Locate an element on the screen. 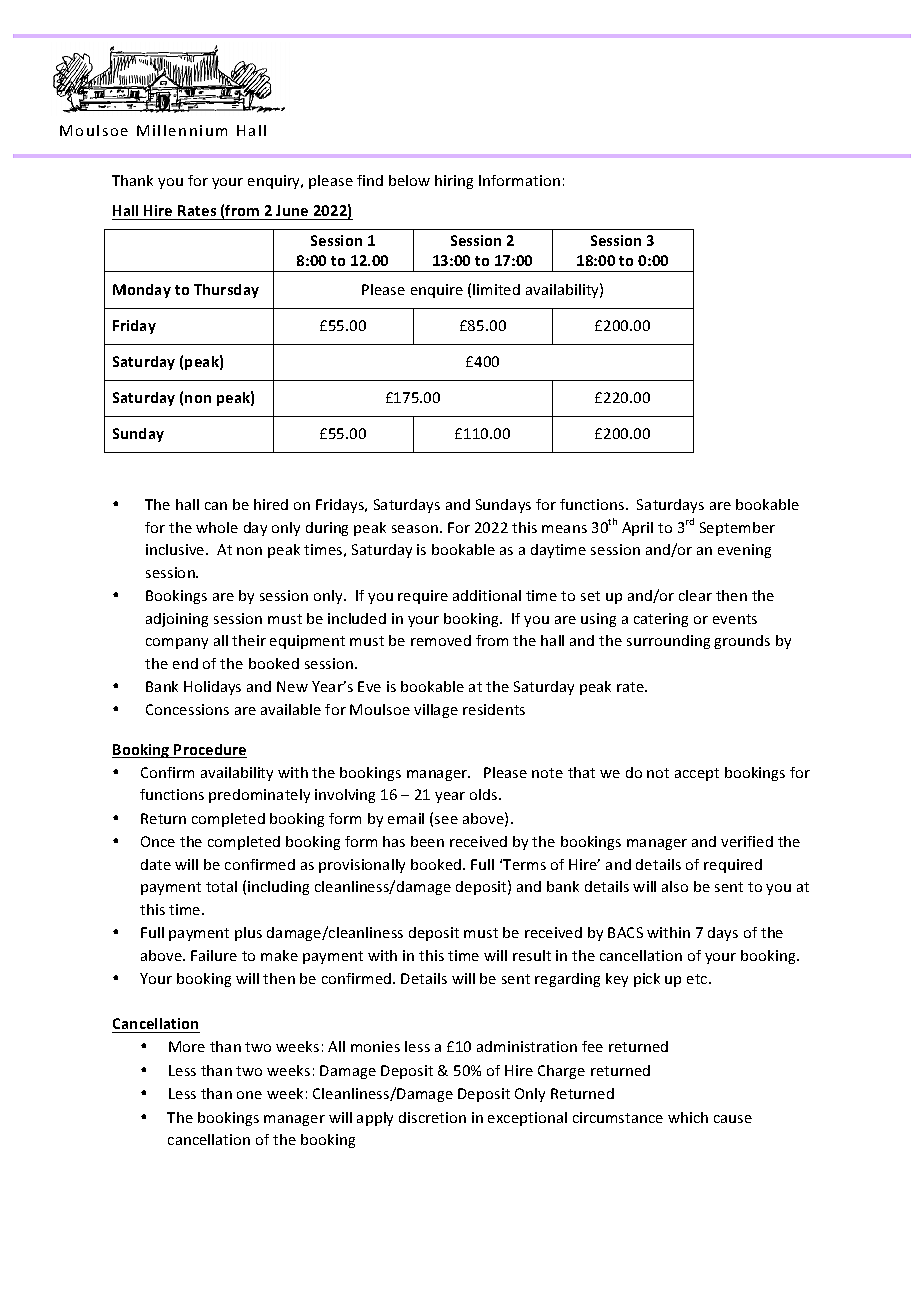  hiring is located at coordinates (454, 182).
